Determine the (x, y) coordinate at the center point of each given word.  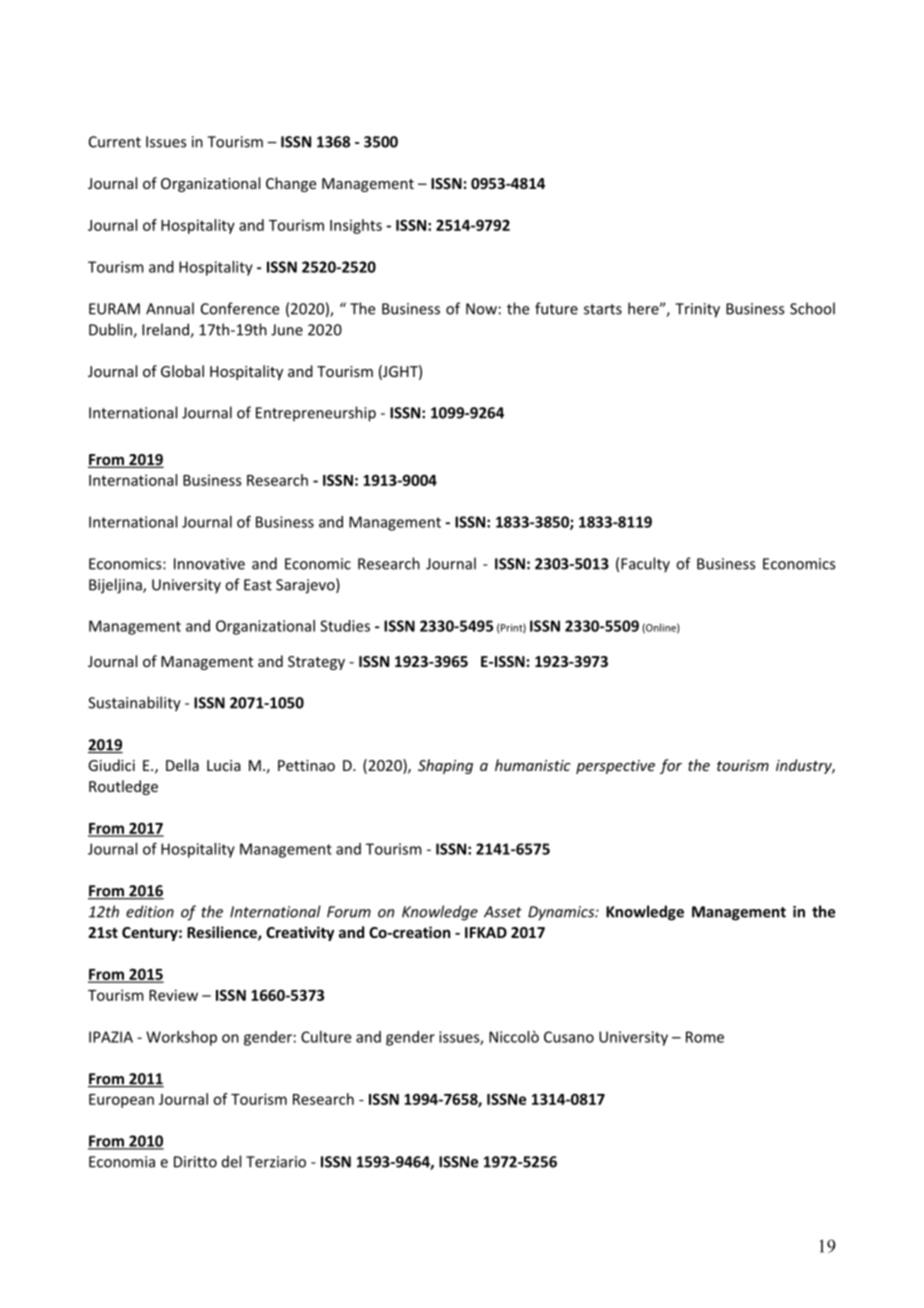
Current (115, 142)
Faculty (645, 565)
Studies (345, 626)
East (258, 585)
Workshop (181, 1038)
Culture (326, 1037)
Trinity (697, 310)
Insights (356, 226)
